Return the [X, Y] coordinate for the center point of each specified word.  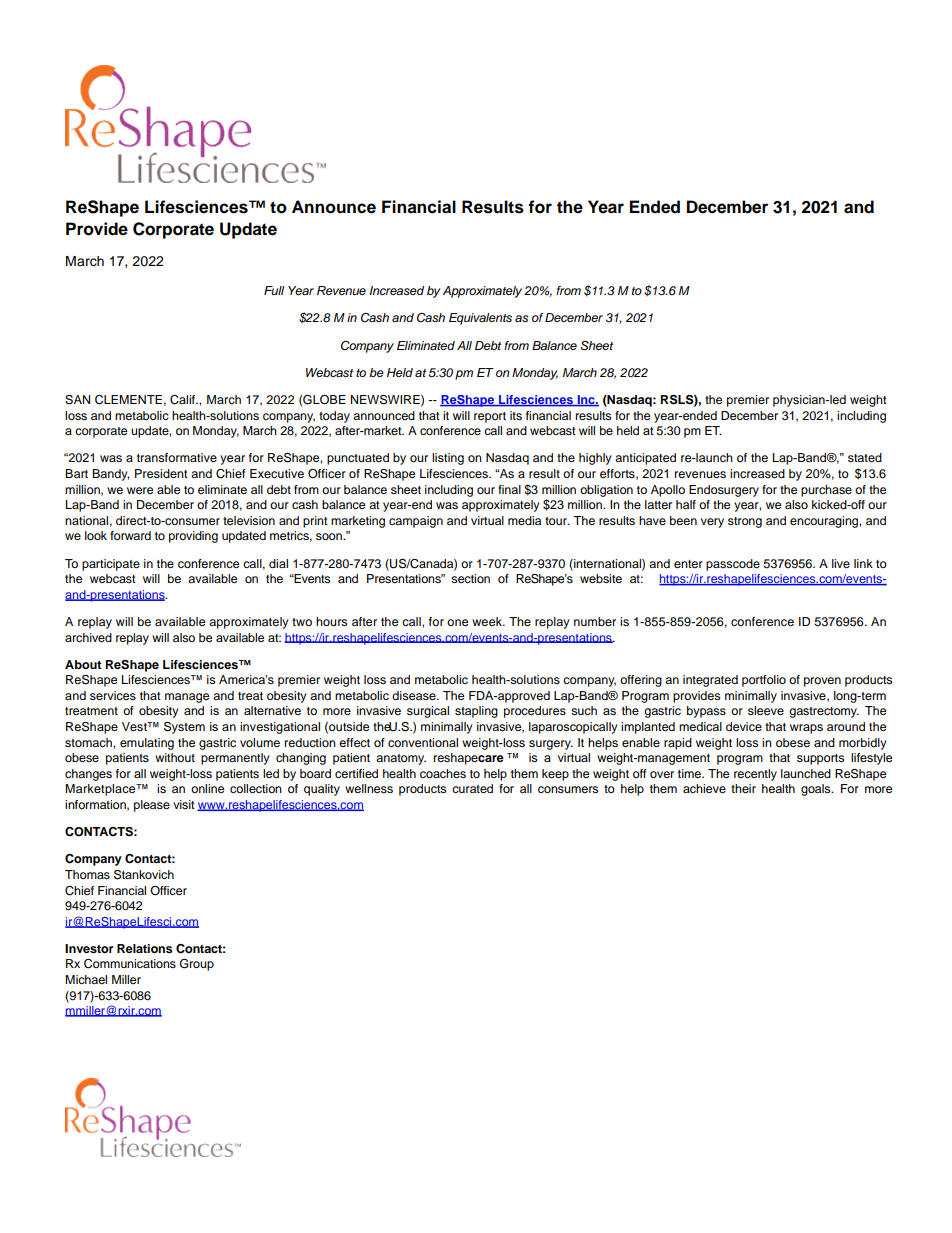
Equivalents [480, 319]
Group [197, 965]
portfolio [764, 681]
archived [88, 637]
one [457, 622]
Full [274, 290]
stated [865, 457]
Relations [144, 948]
